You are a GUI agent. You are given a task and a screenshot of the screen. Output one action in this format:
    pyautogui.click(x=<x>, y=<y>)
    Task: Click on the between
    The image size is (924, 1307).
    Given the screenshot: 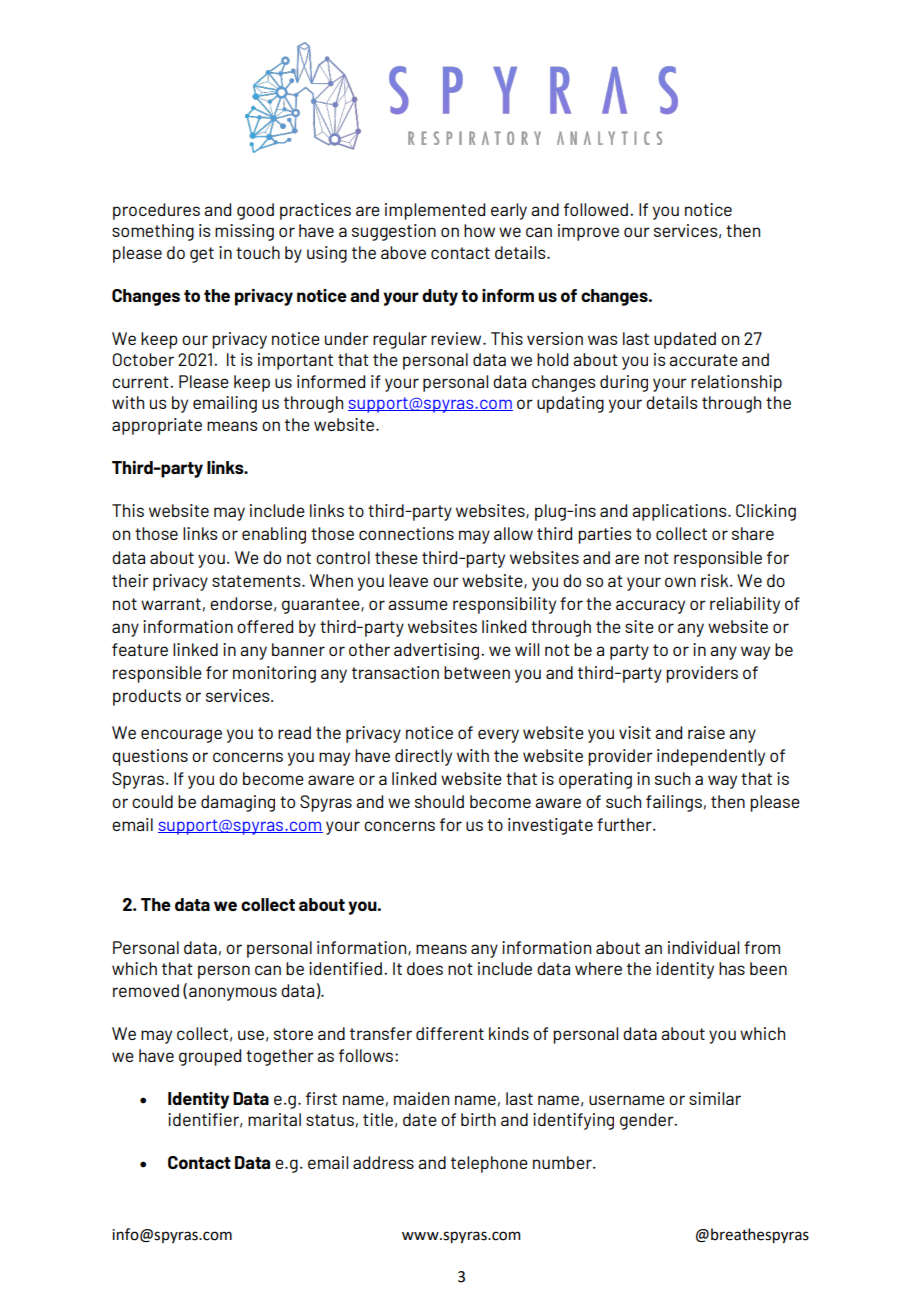 What is the action you would take?
    pyautogui.click(x=477, y=672)
